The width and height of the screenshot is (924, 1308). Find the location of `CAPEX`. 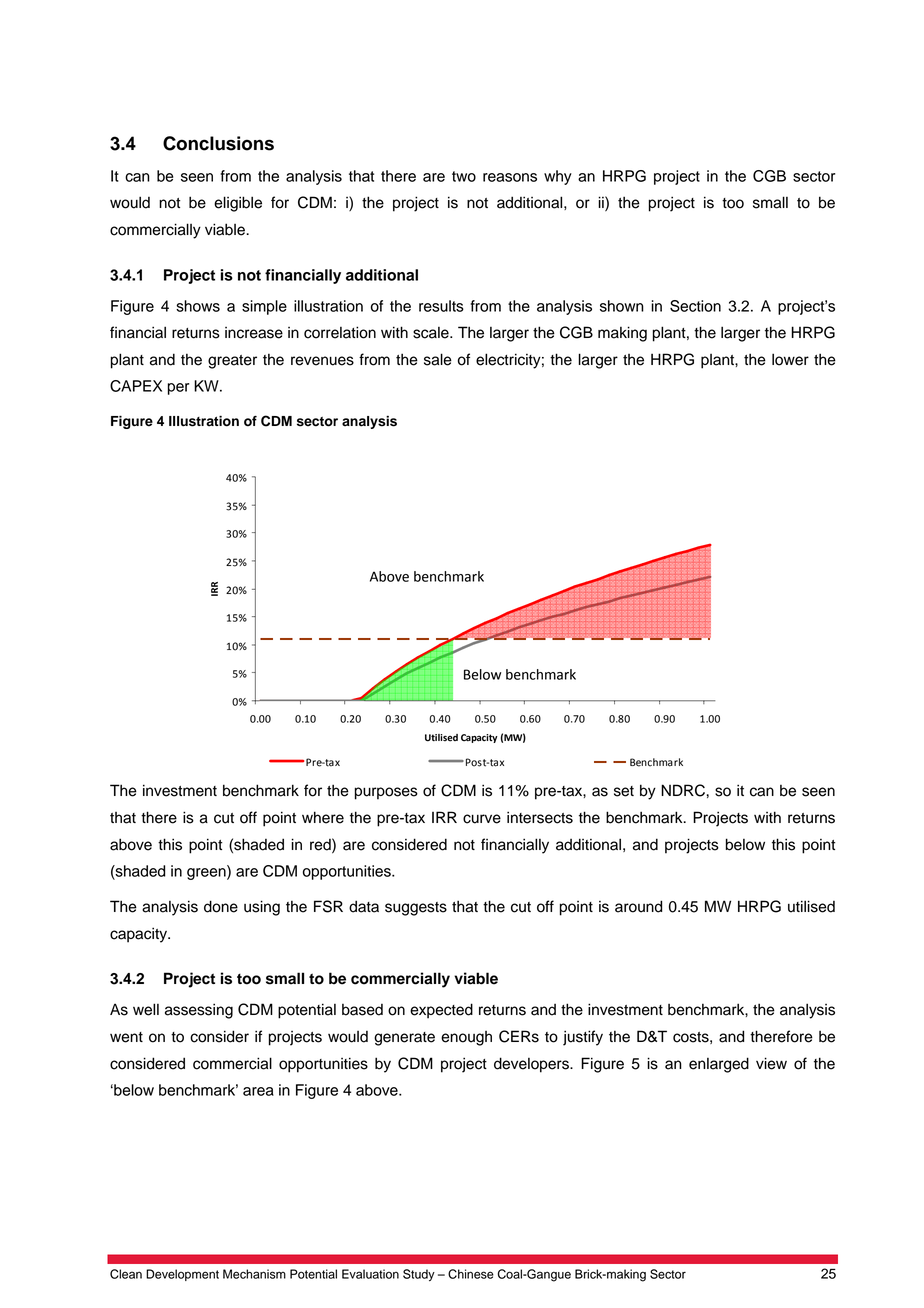

CAPEX is located at coordinates (136, 386).
